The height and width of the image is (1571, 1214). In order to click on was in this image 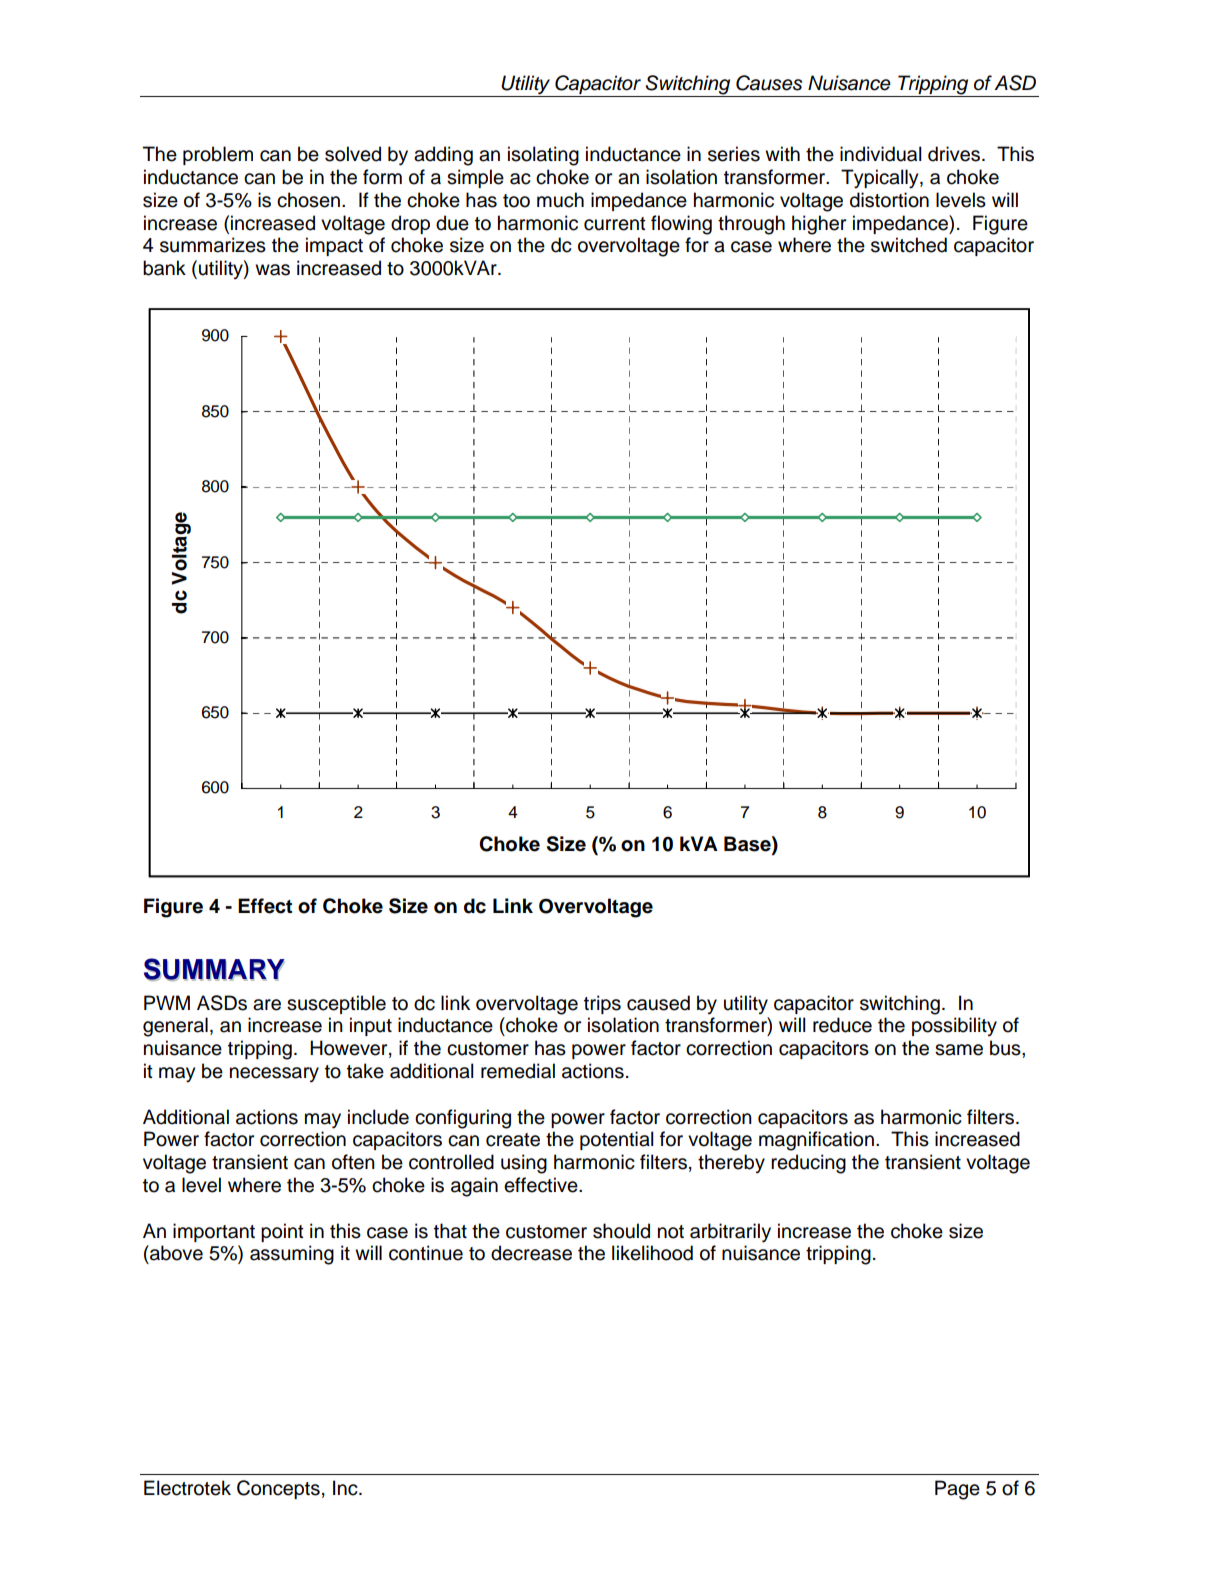, I will do `click(272, 270)`.
